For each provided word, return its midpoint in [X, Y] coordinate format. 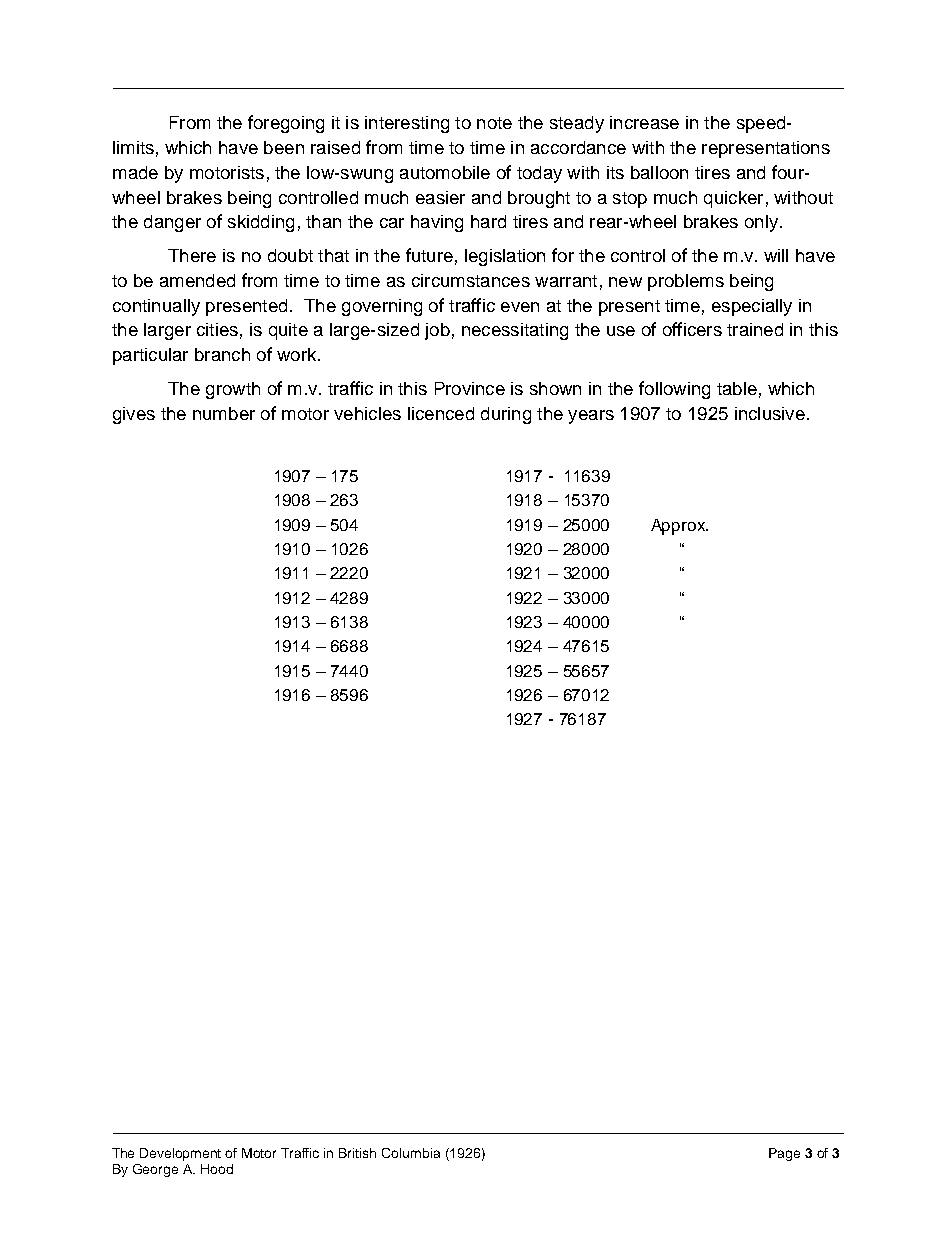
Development [180, 1154]
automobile [445, 172]
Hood [217, 1169]
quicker [733, 199]
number [224, 413]
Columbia [411, 1153]
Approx [679, 527]
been [284, 147]
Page [784, 1154]
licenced [441, 413]
